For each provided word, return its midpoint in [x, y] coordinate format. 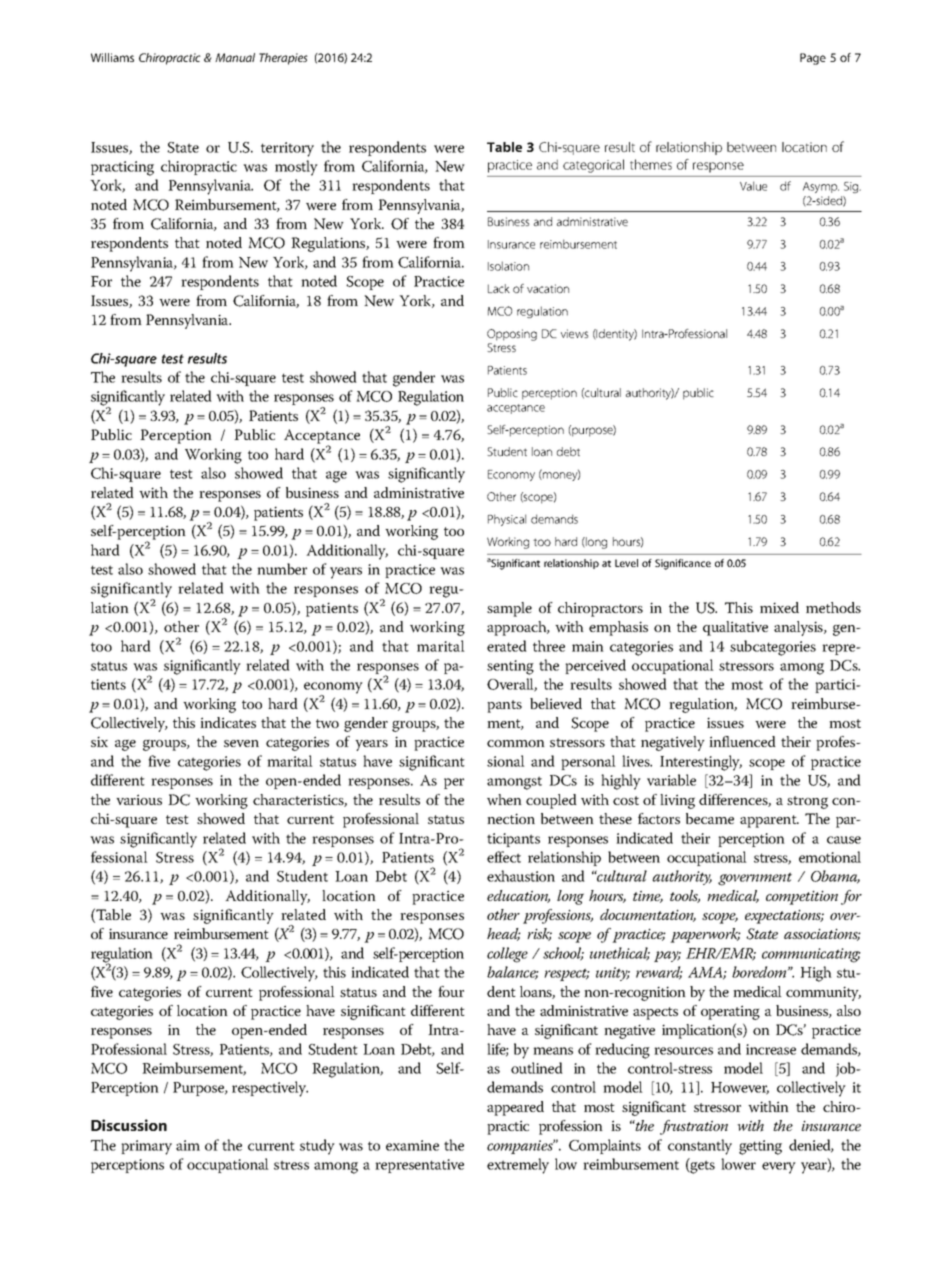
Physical [507, 520]
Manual [235, 57]
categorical [593, 166]
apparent [769, 821]
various [139, 799]
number [282, 569]
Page [813, 59]
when [504, 800]
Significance [683, 564]
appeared [515, 1108]
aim [188, 1145]
